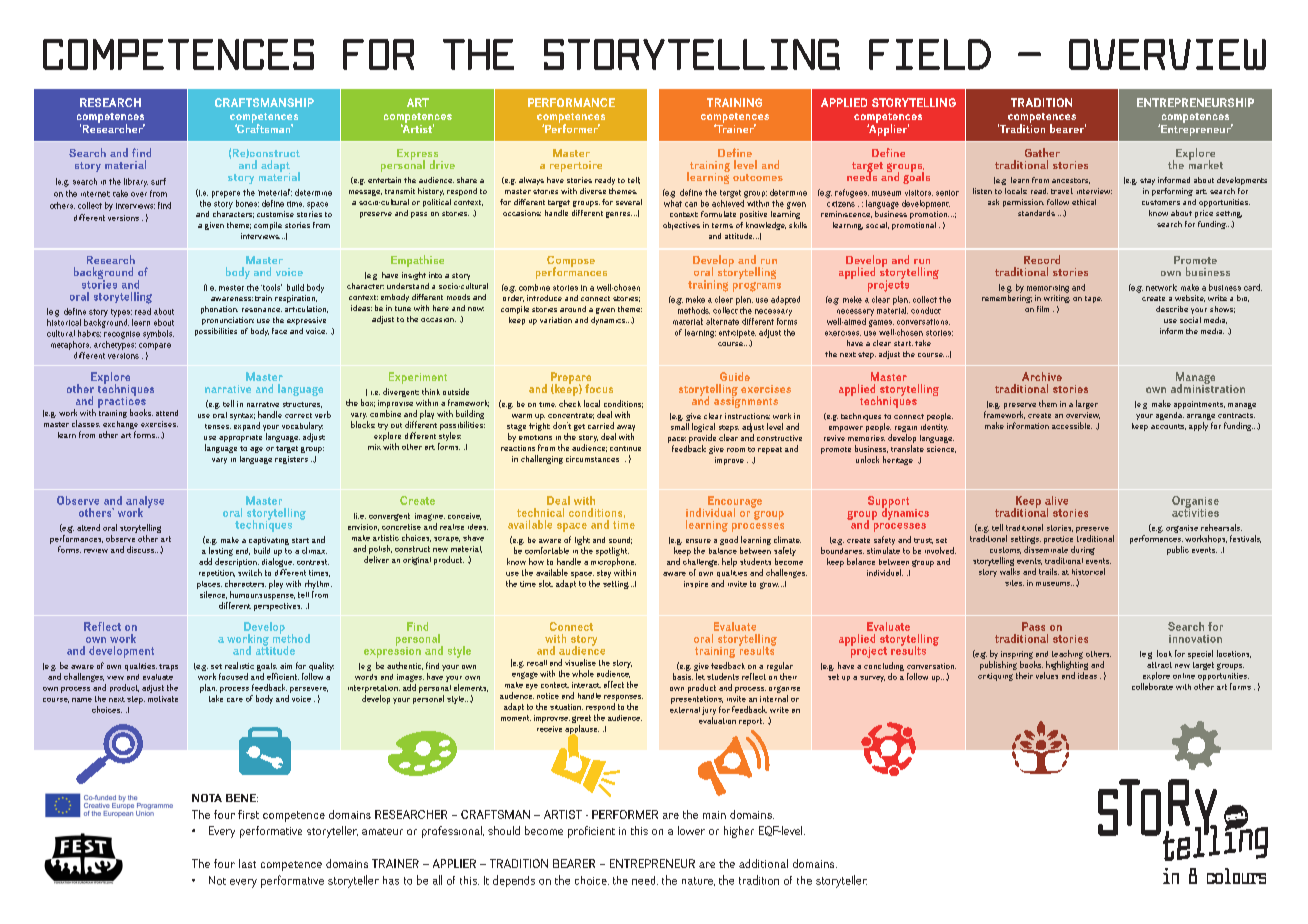 Image resolution: width=1308 pixels, height=924 pixels. Describe the element at coordinates (1093, 299) in the page. I see `tape` at that location.
